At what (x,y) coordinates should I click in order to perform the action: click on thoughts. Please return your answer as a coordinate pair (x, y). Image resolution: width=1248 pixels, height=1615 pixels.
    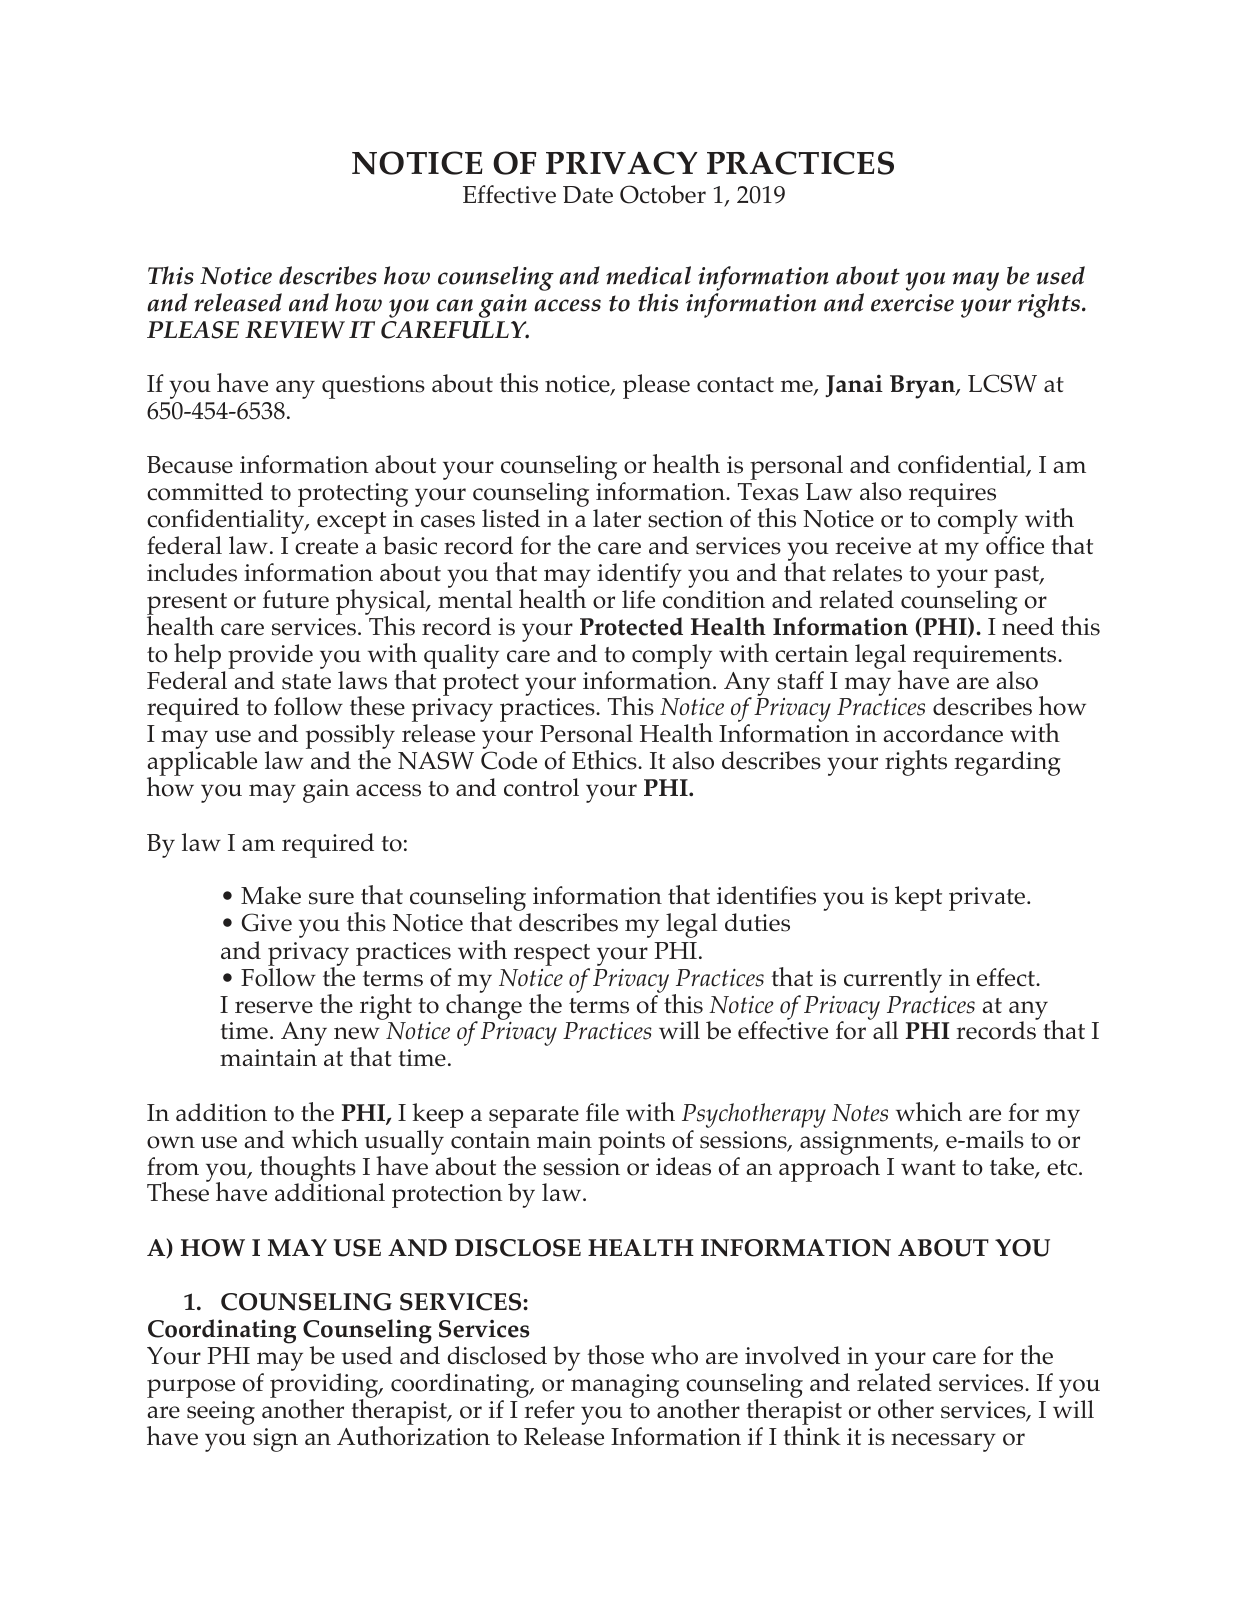
    Looking at the image, I should click on (308, 1170).
